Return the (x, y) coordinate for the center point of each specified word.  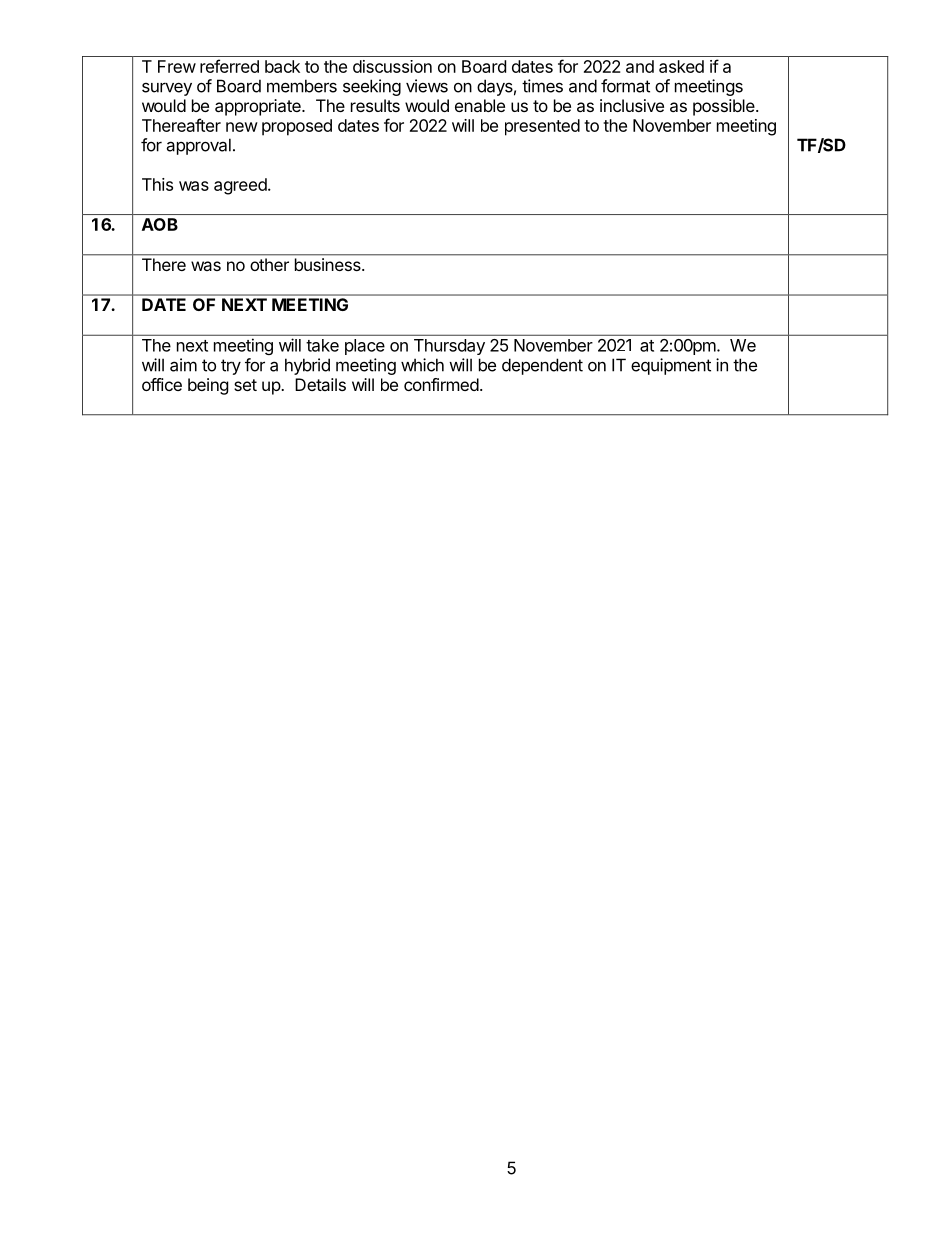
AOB (160, 224)
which (422, 365)
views (427, 86)
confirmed (441, 384)
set (245, 385)
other (269, 264)
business (329, 264)
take (322, 345)
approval (198, 146)
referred (229, 66)
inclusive (632, 105)
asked (681, 66)
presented (542, 127)
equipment (671, 366)
